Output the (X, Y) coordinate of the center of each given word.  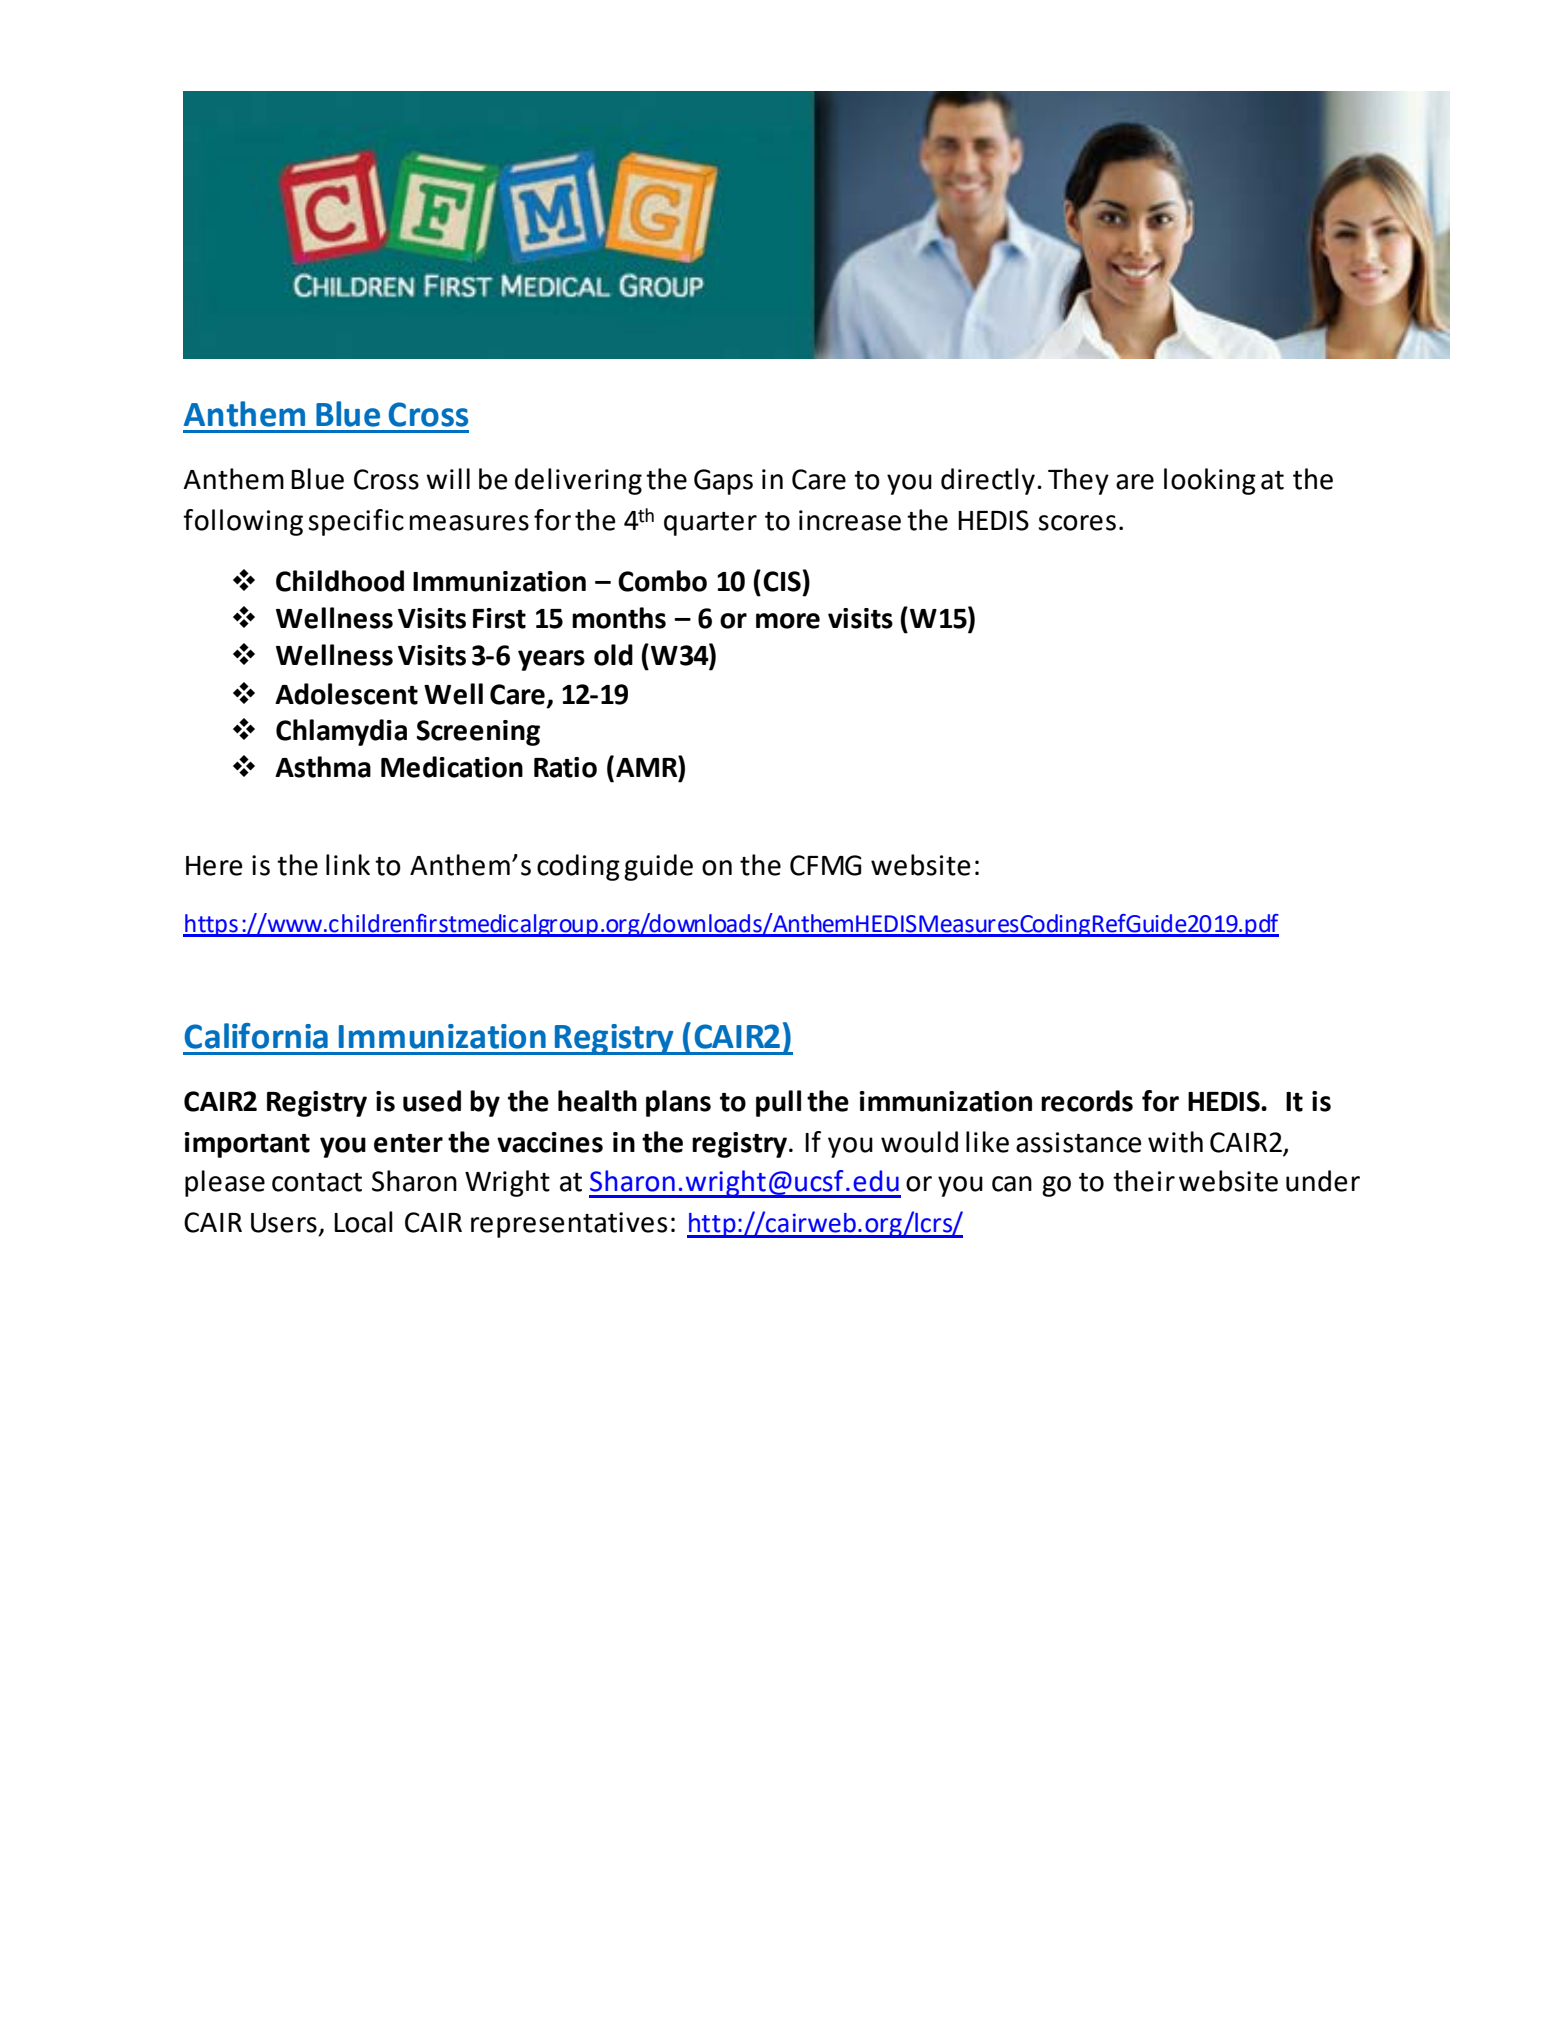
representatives (569, 1225)
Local (363, 1222)
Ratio (565, 767)
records (1087, 1101)
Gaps (723, 482)
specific (356, 522)
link (348, 864)
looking (1210, 481)
